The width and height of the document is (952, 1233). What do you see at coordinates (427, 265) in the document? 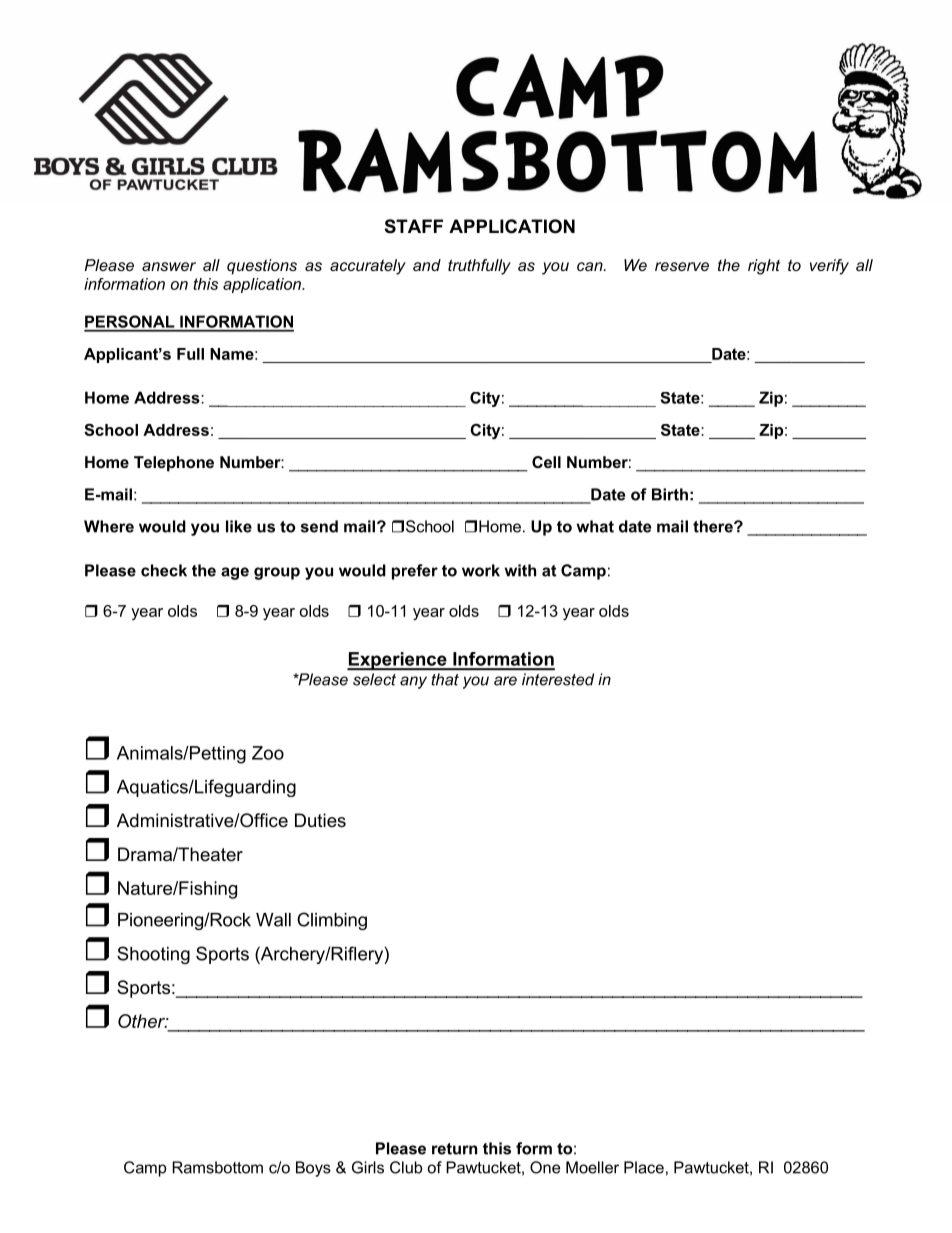
I see `and` at bounding box center [427, 265].
